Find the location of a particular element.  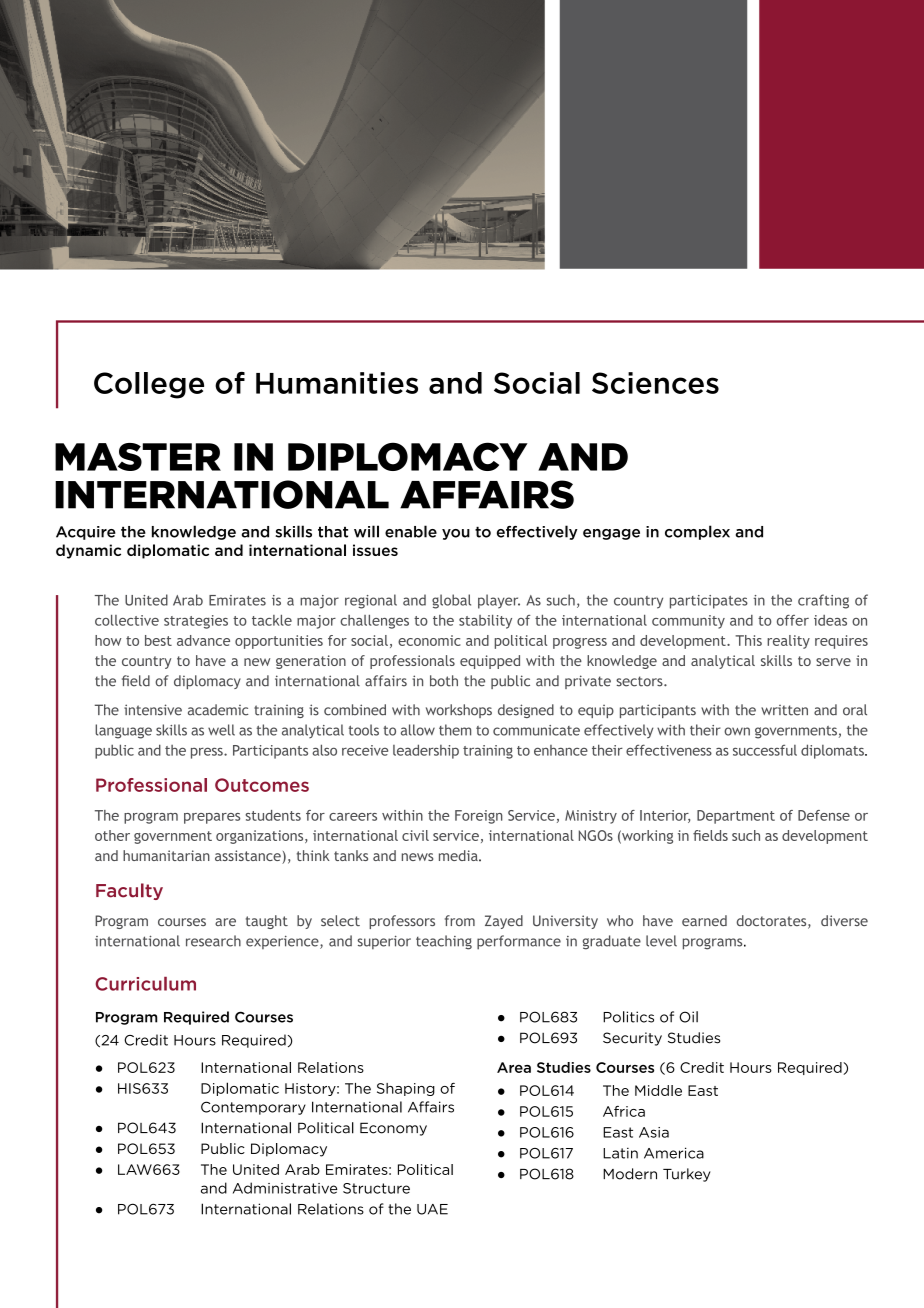

Administrative is located at coordinates (285, 1188).
